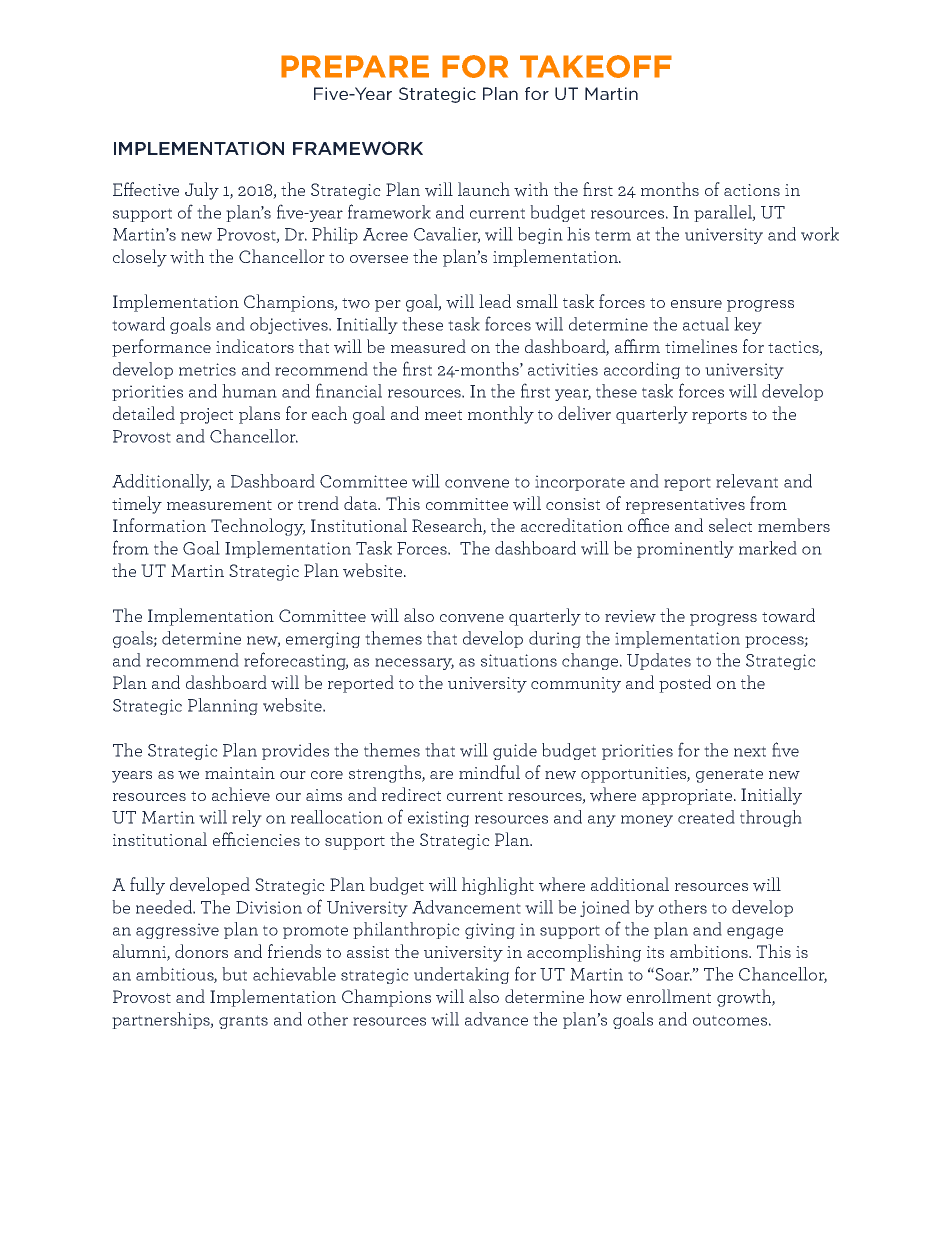 The width and height of the screenshot is (952, 1233). I want to click on actual, so click(706, 324).
